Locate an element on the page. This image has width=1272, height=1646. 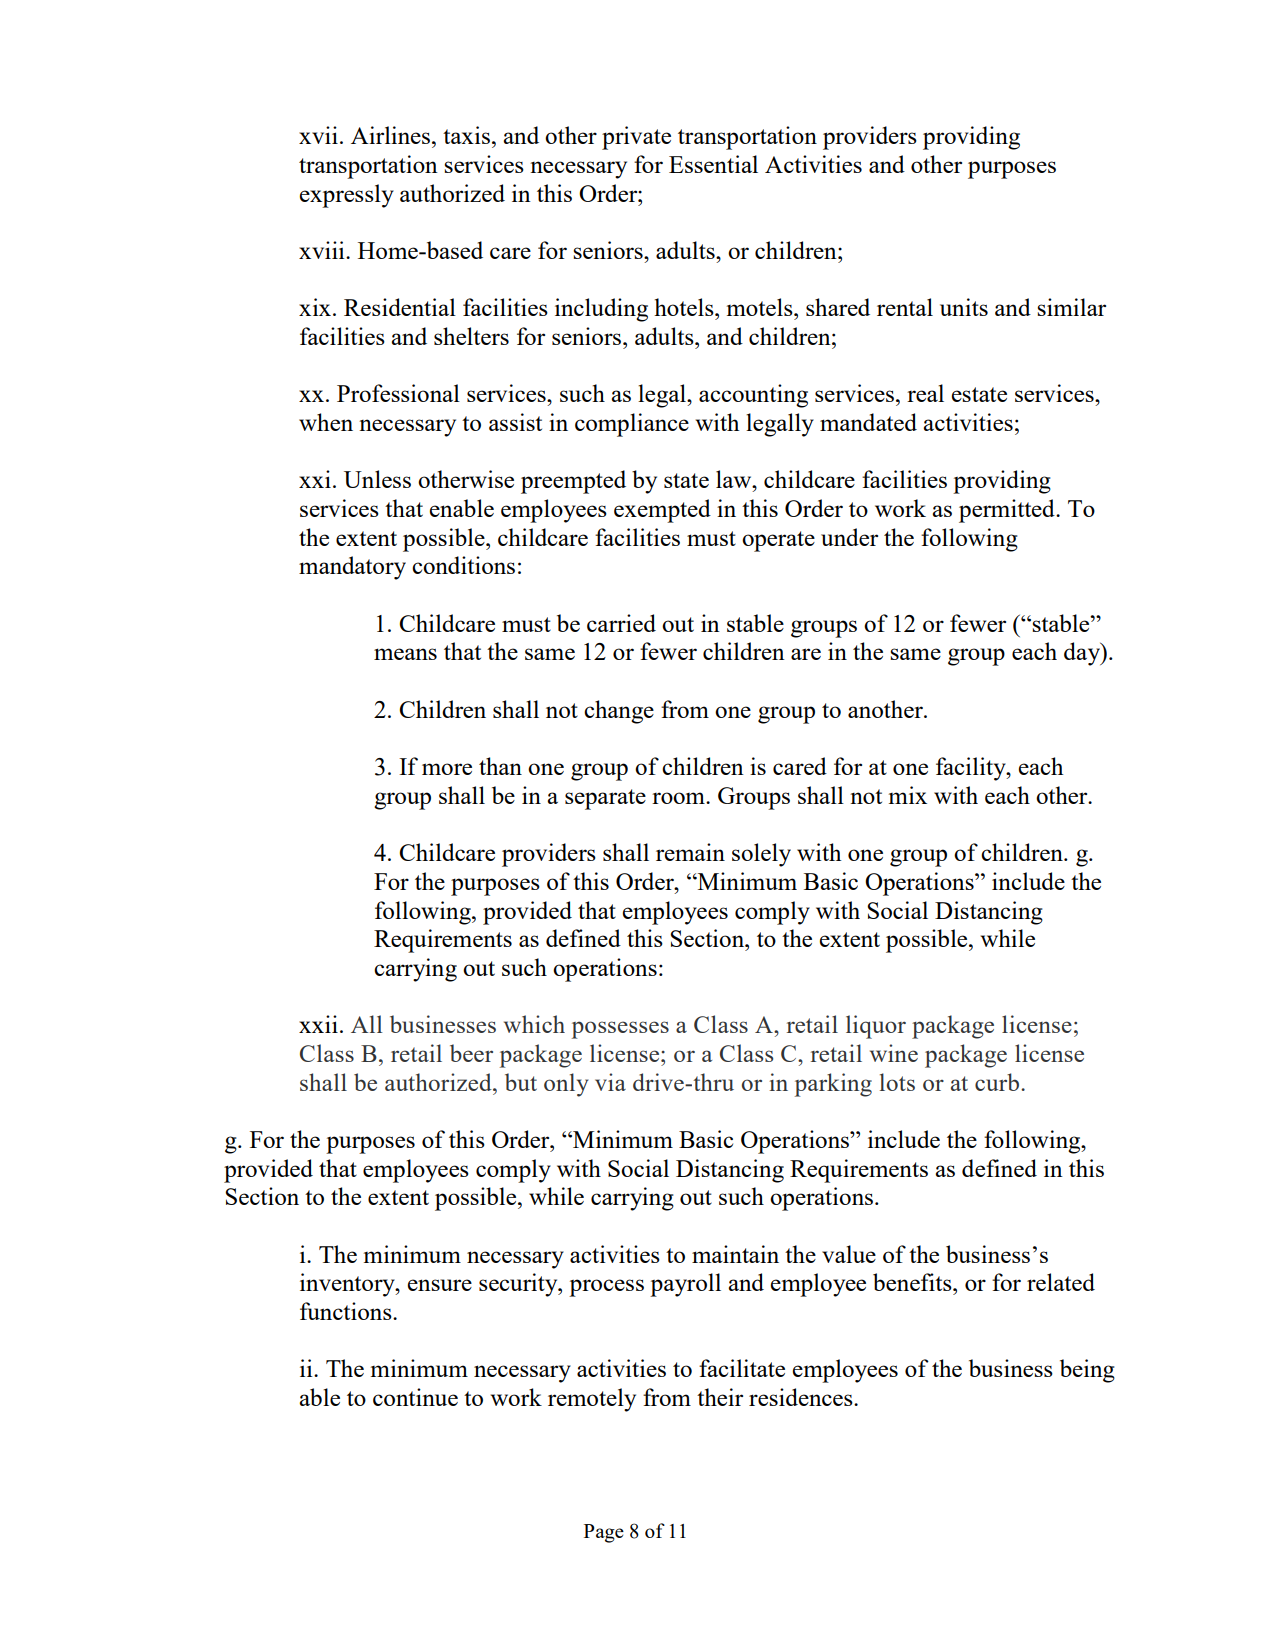
Unless is located at coordinates (377, 479).
